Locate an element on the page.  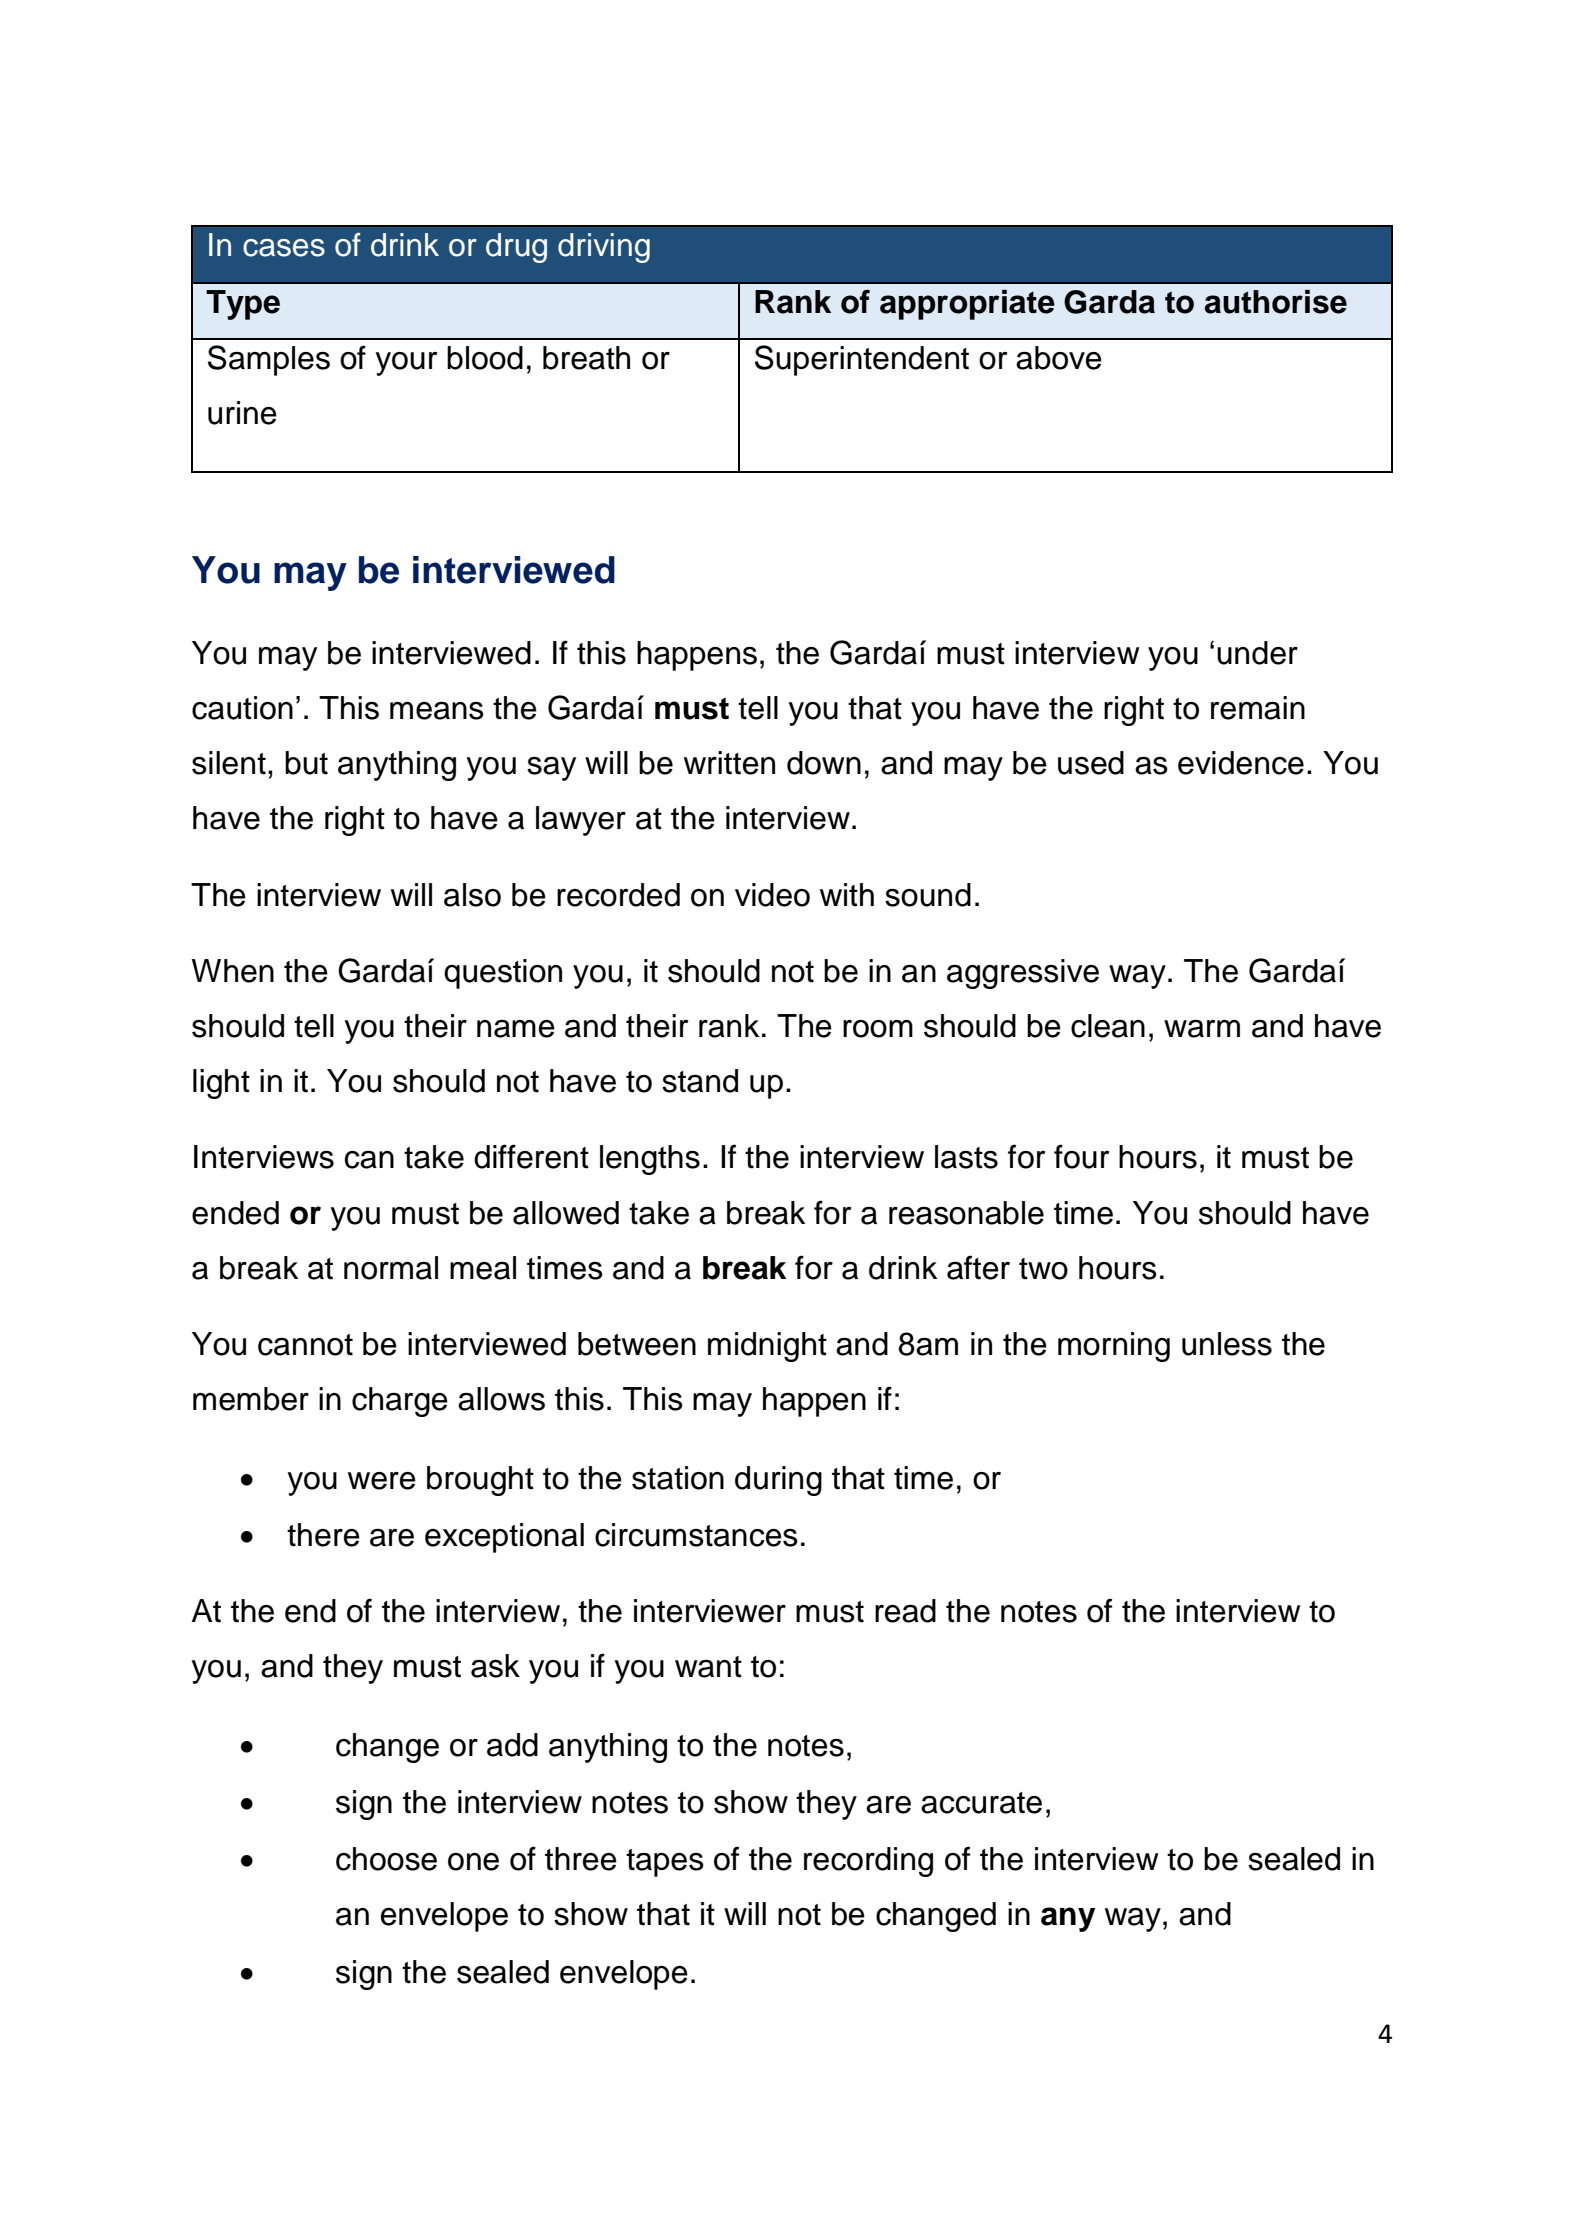
choose is located at coordinates (386, 1859).
